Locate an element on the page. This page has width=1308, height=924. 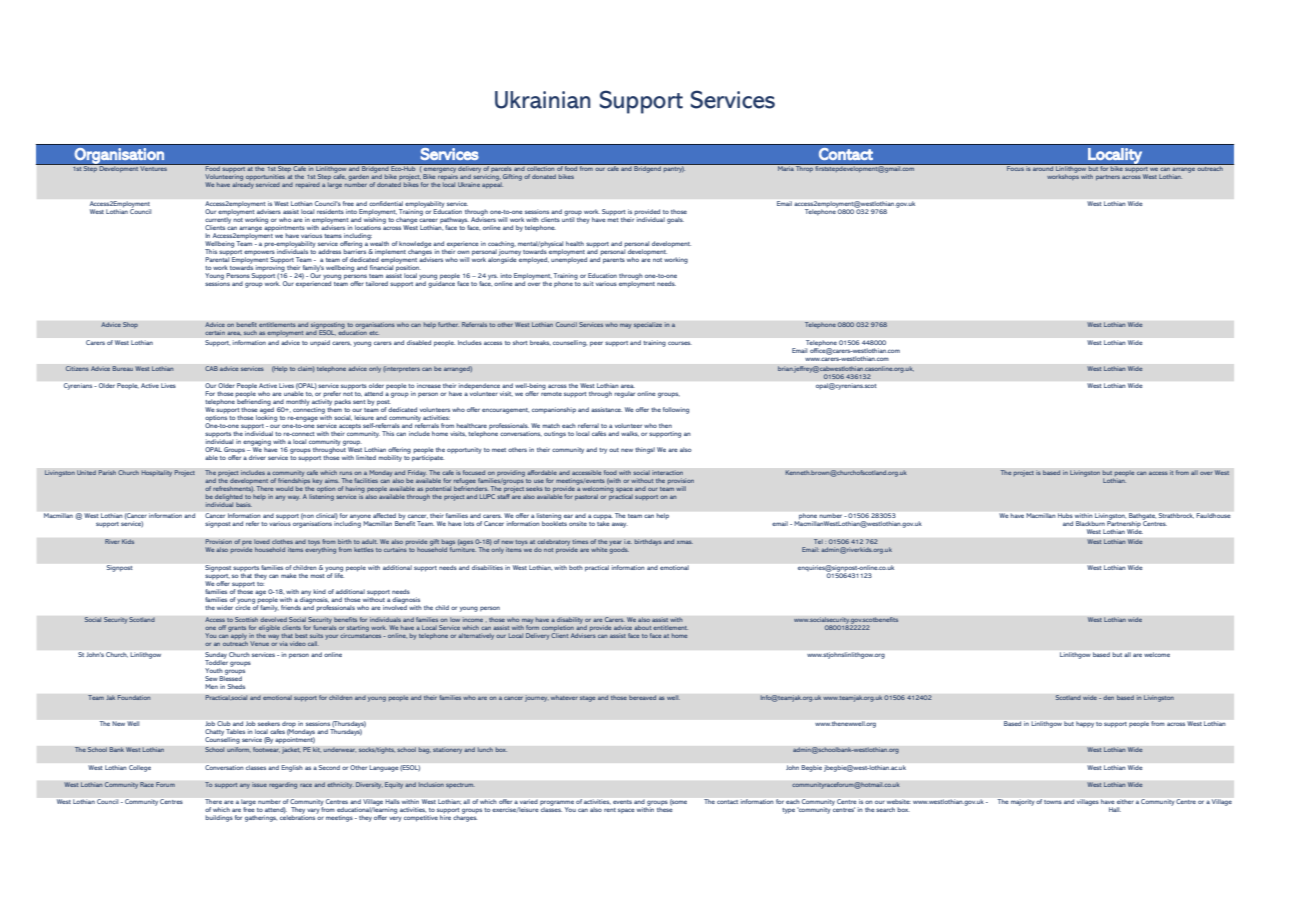
issue is located at coordinates (259, 784).
